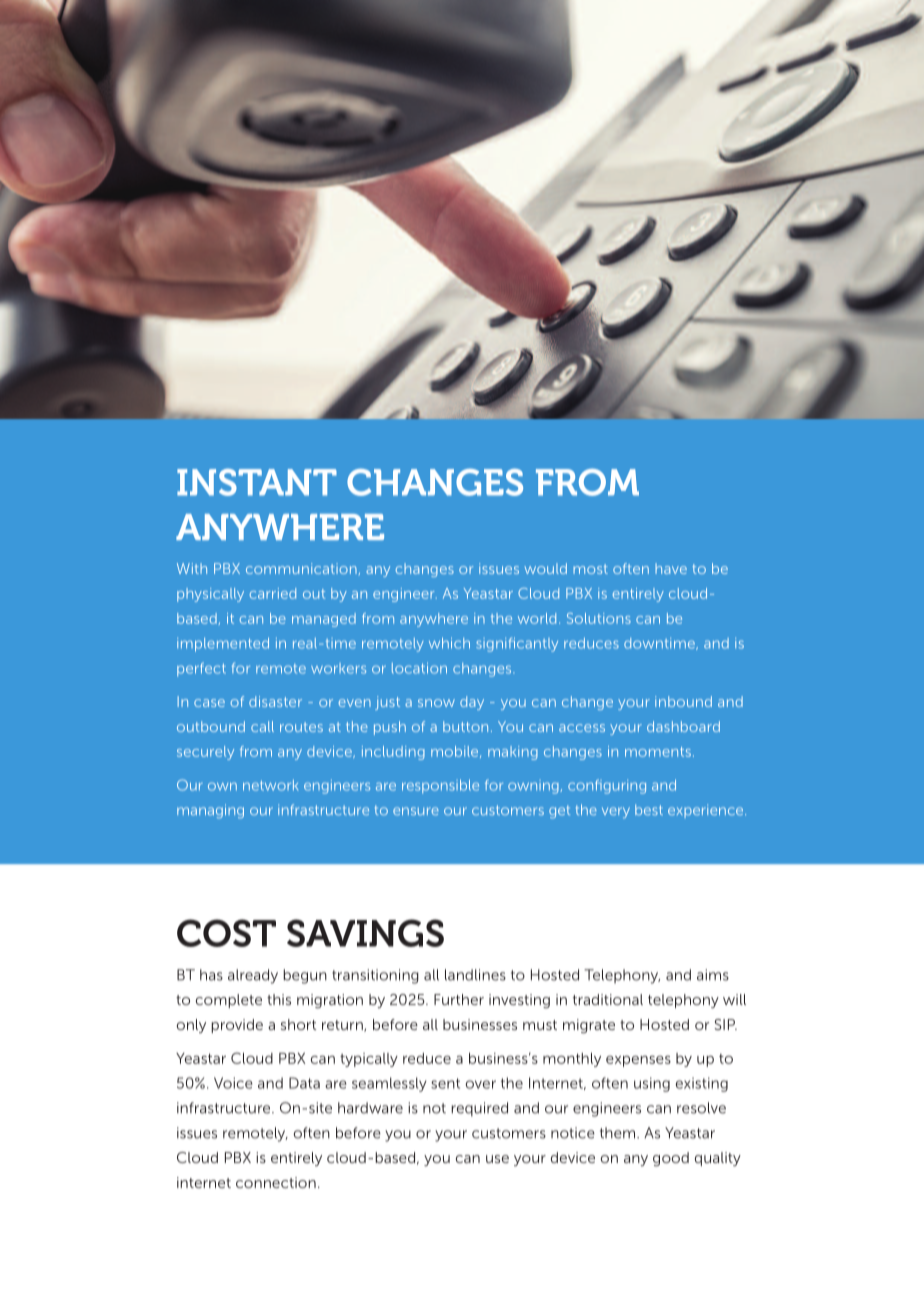 This image has height=1308, width=924. What do you see at coordinates (223, 645) in the image?
I see `implemented` at bounding box center [223, 645].
